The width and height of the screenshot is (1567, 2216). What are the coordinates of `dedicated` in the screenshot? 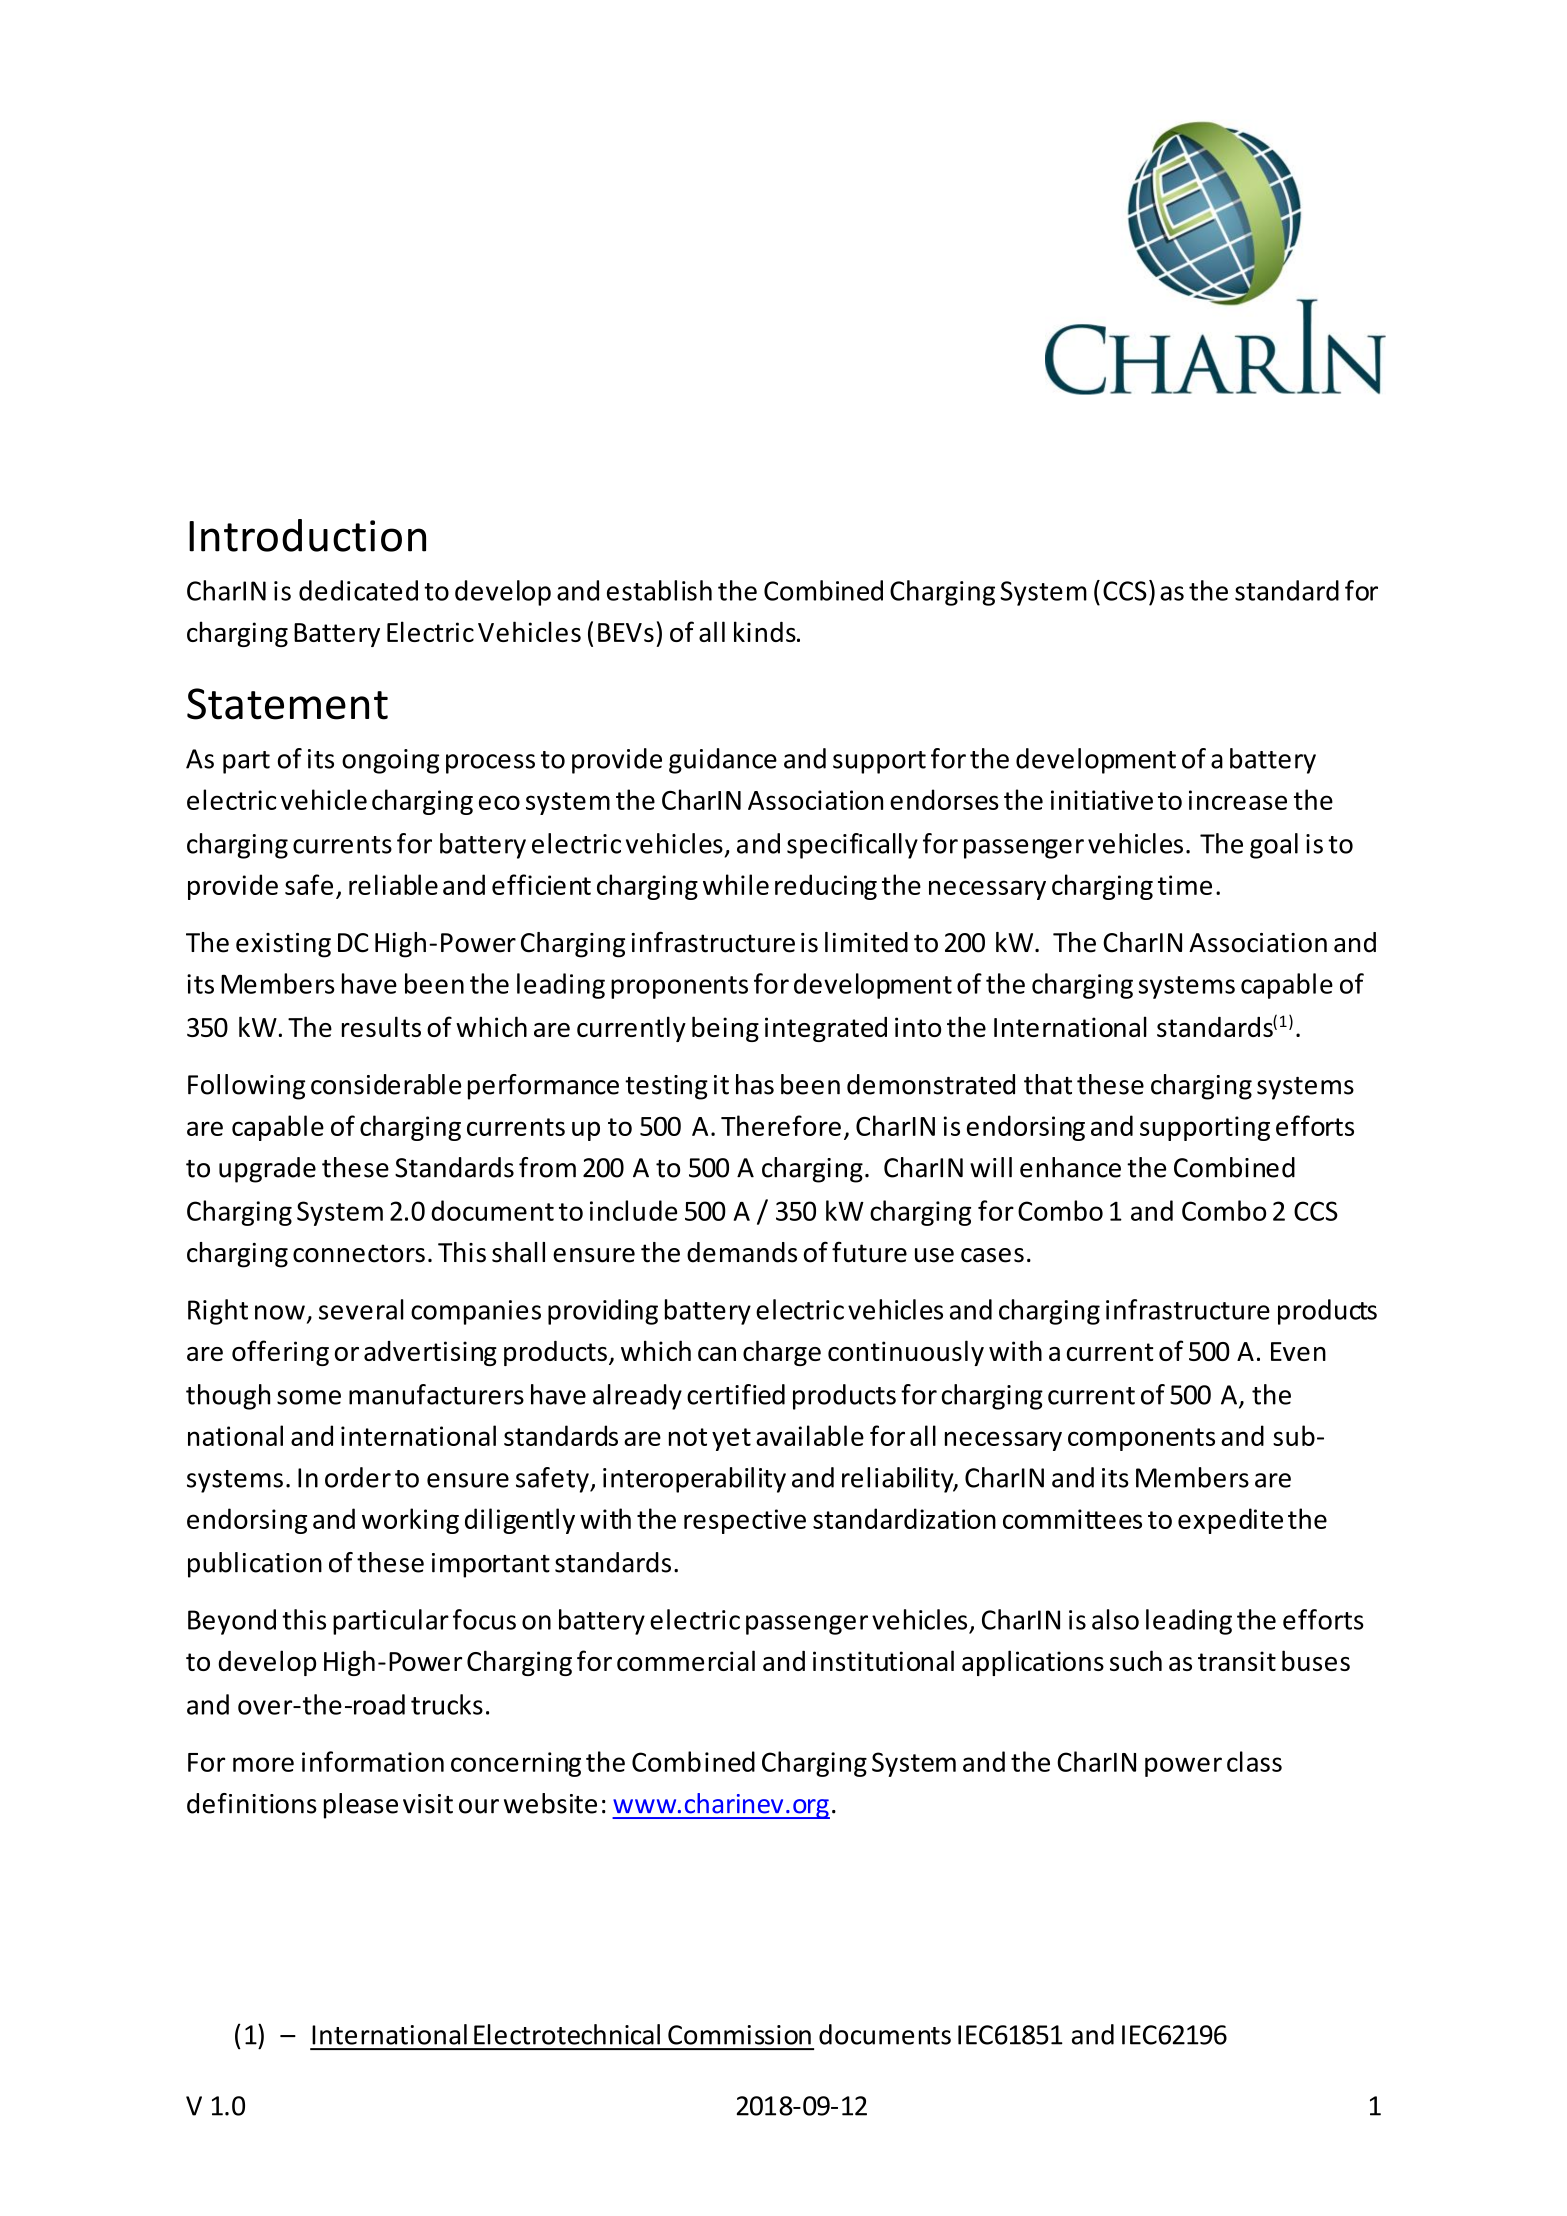 It's located at (358, 590).
